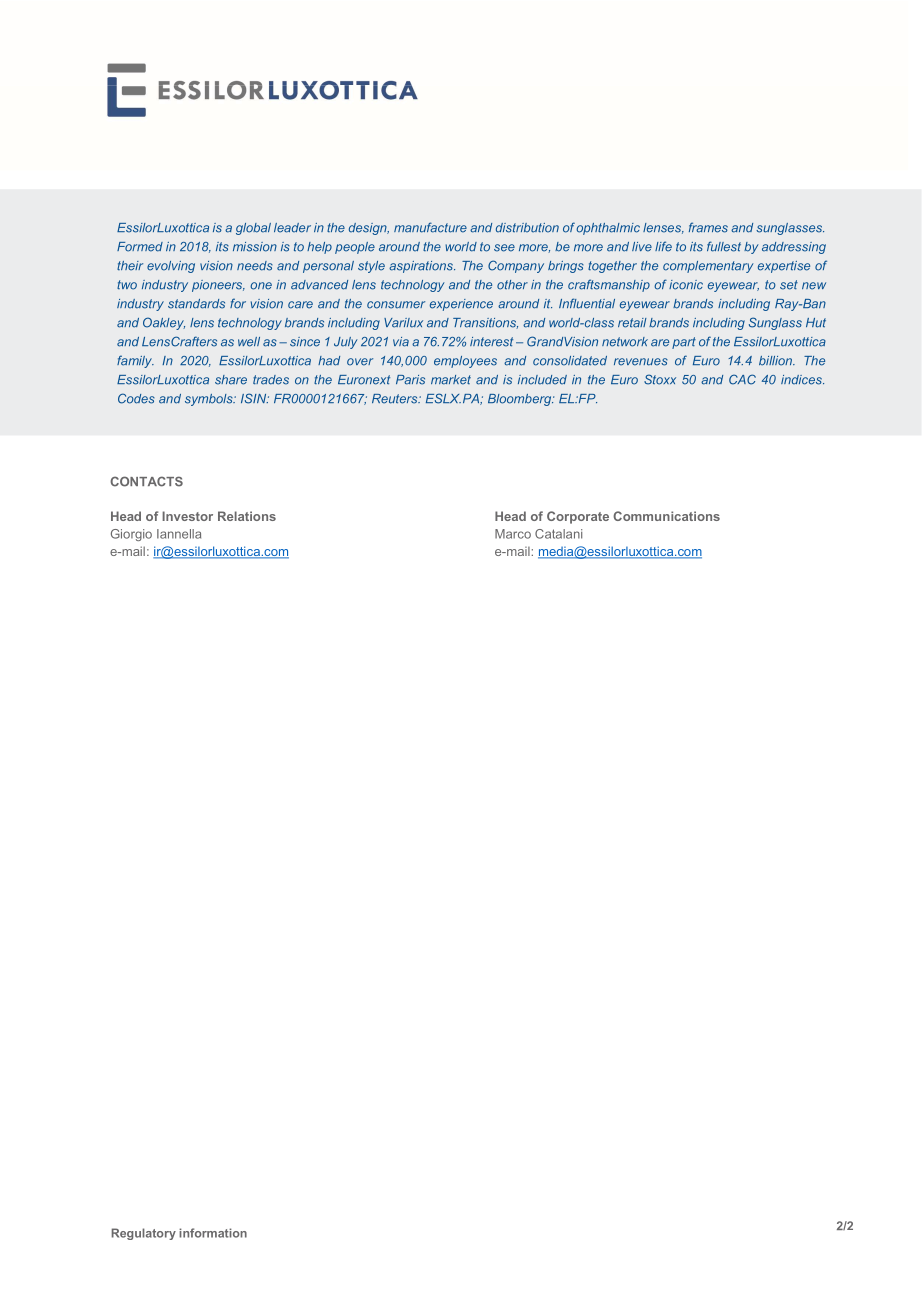 This screenshot has width=924, height=1308. What do you see at coordinates (131, 535) in the screenshot?
I see `Giorgio` at bounding box center [131, 535].
